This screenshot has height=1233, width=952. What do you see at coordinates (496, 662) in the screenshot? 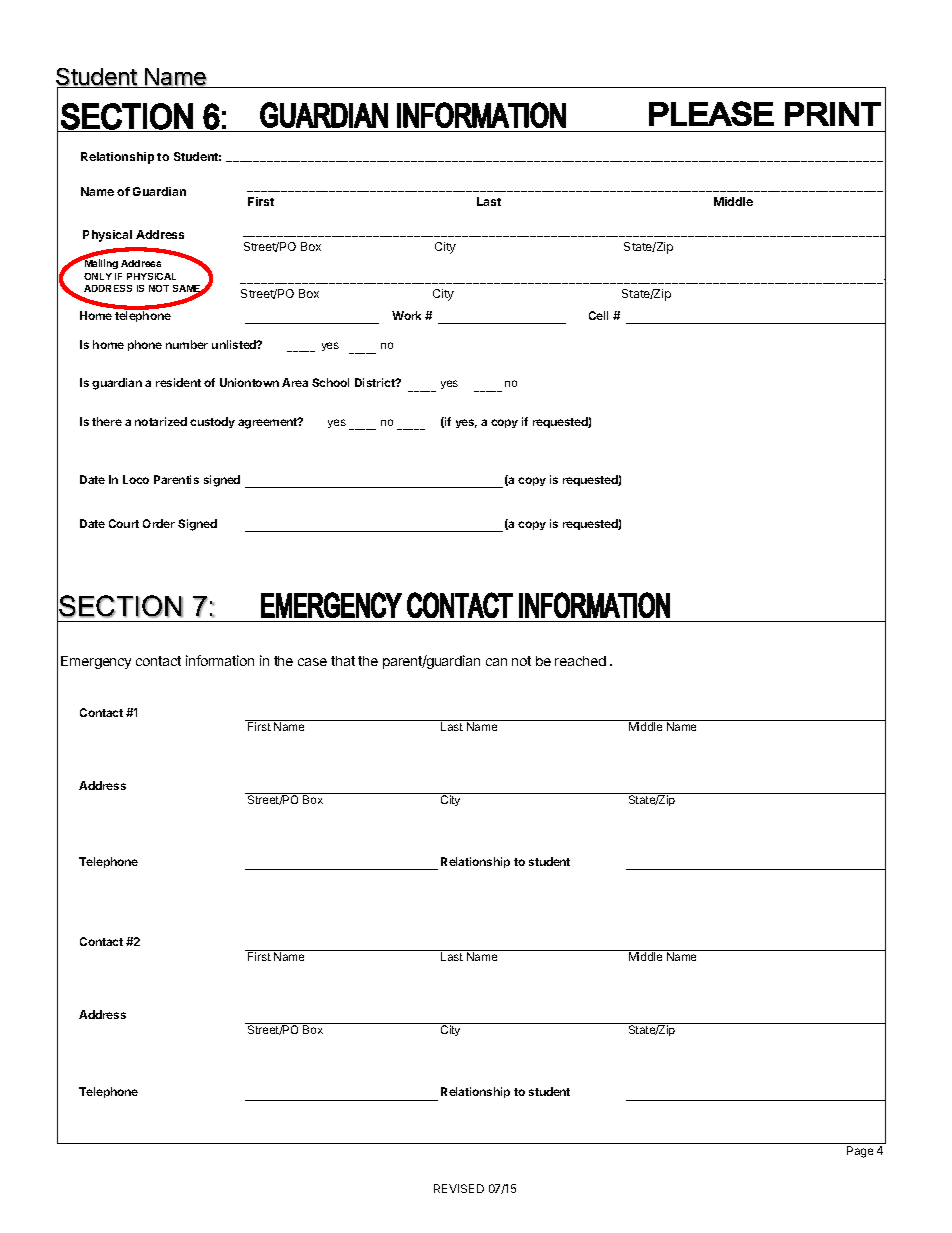
I see `can` at bounding box center [496, 662].
